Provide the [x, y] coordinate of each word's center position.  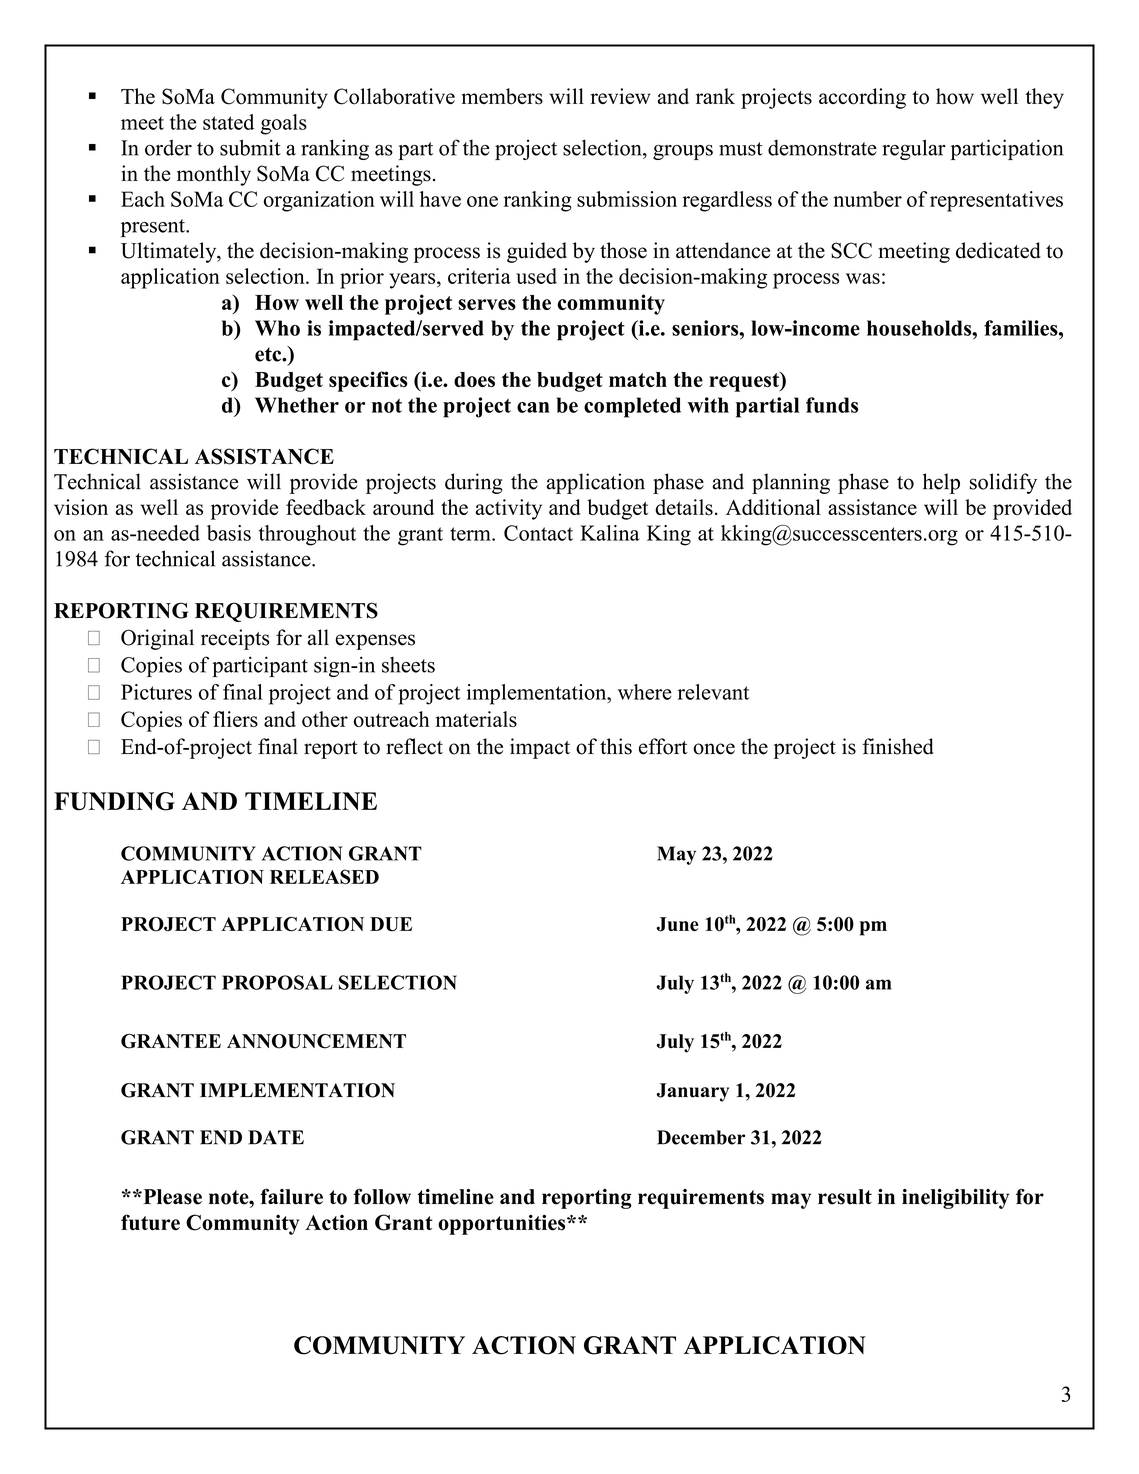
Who [277, 328]
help [941, 483]
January [692, 1092]
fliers [235, 719]
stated [228, 122]
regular [914, 149]
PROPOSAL [277, 982]
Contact [538, 533]
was [863, 278]
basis [229, 533]
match [638, 379]
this [616, 746]
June [678, 924]
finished [898, 746]
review [621, 96]
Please [171, 1197]
